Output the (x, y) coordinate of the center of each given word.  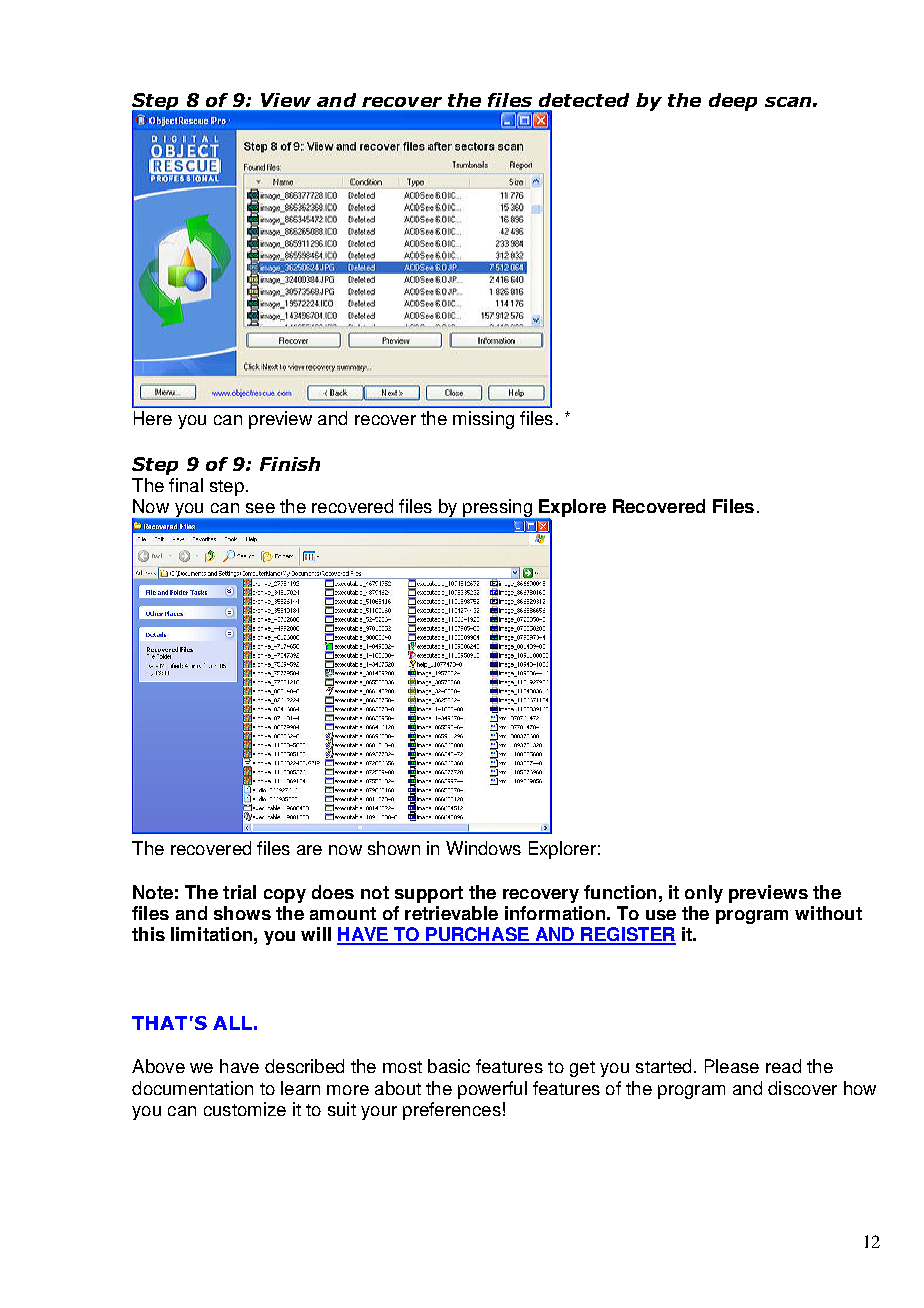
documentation (192, 1088)
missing (483, 420)
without (828, 913)
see (260, 508)
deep (733, 102)
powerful (492, 1090)
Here (153, 418)
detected (584, 100)
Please (732, 1066)
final (186, 485)
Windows (483, 848)
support (429, 894)
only (704, 894)
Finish (290, 464)
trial (239, 892)
